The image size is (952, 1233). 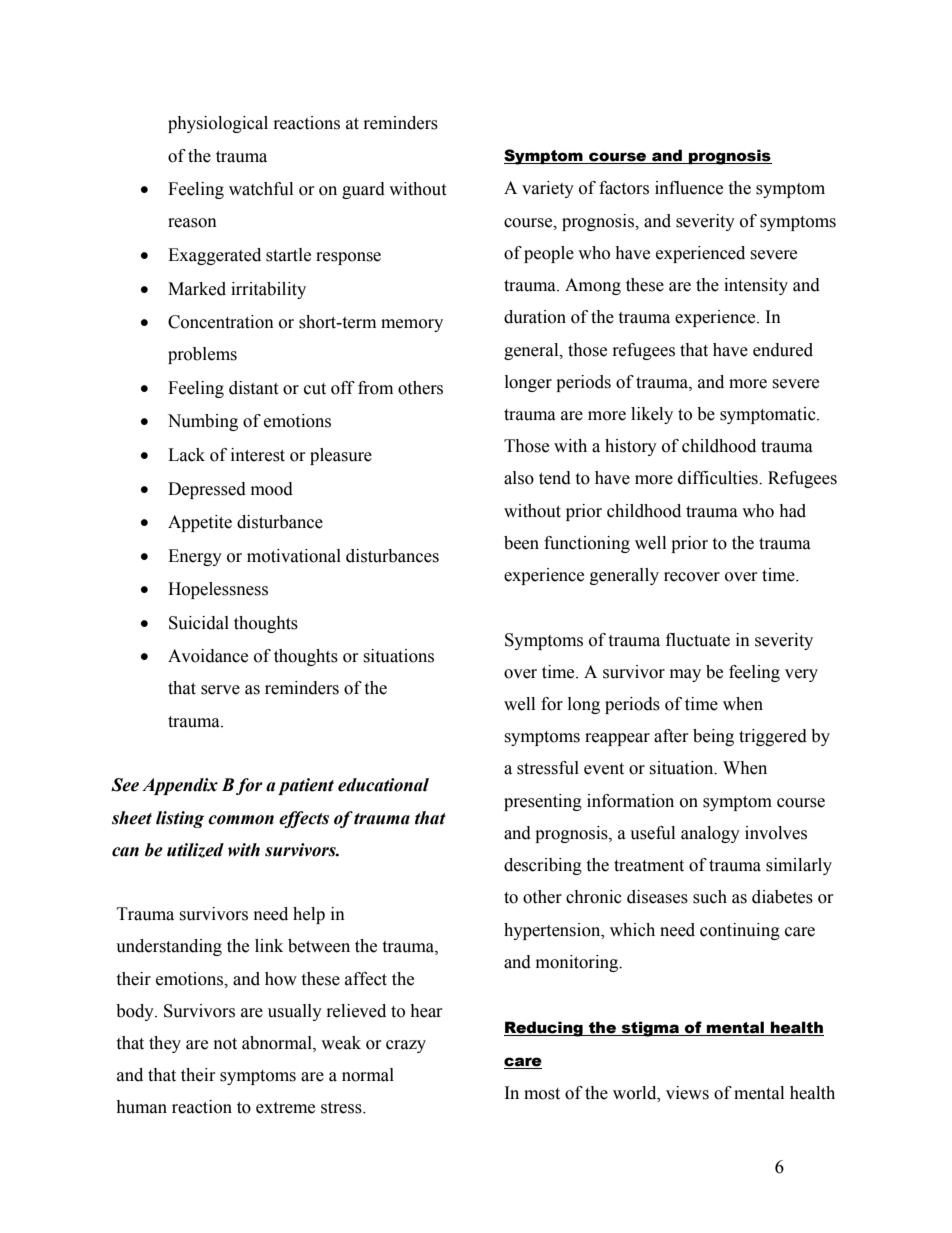 I want to click on crazy, so click(x=406, y=1046).
